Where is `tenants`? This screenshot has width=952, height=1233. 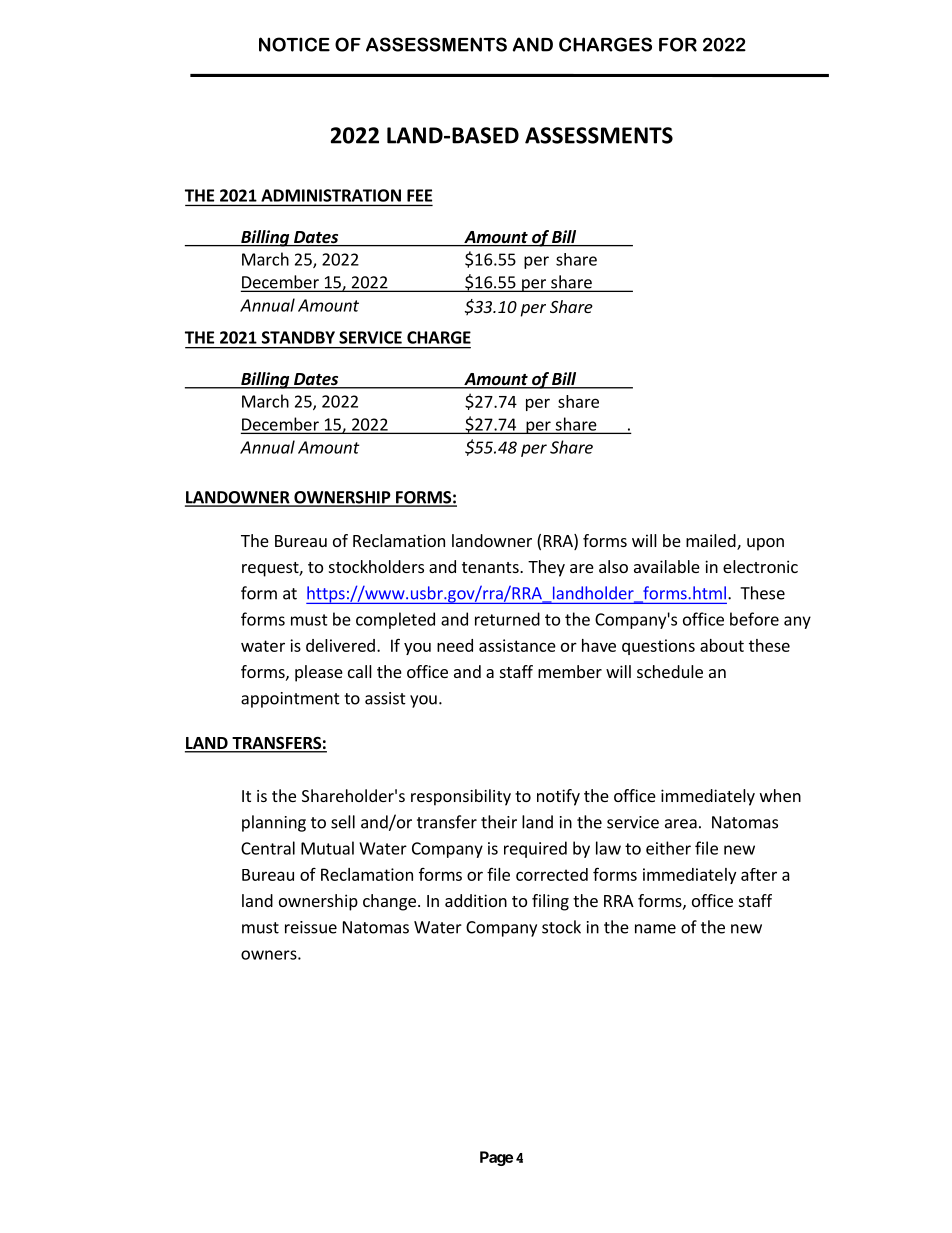
tenants is located at coordinates (491, 567).
